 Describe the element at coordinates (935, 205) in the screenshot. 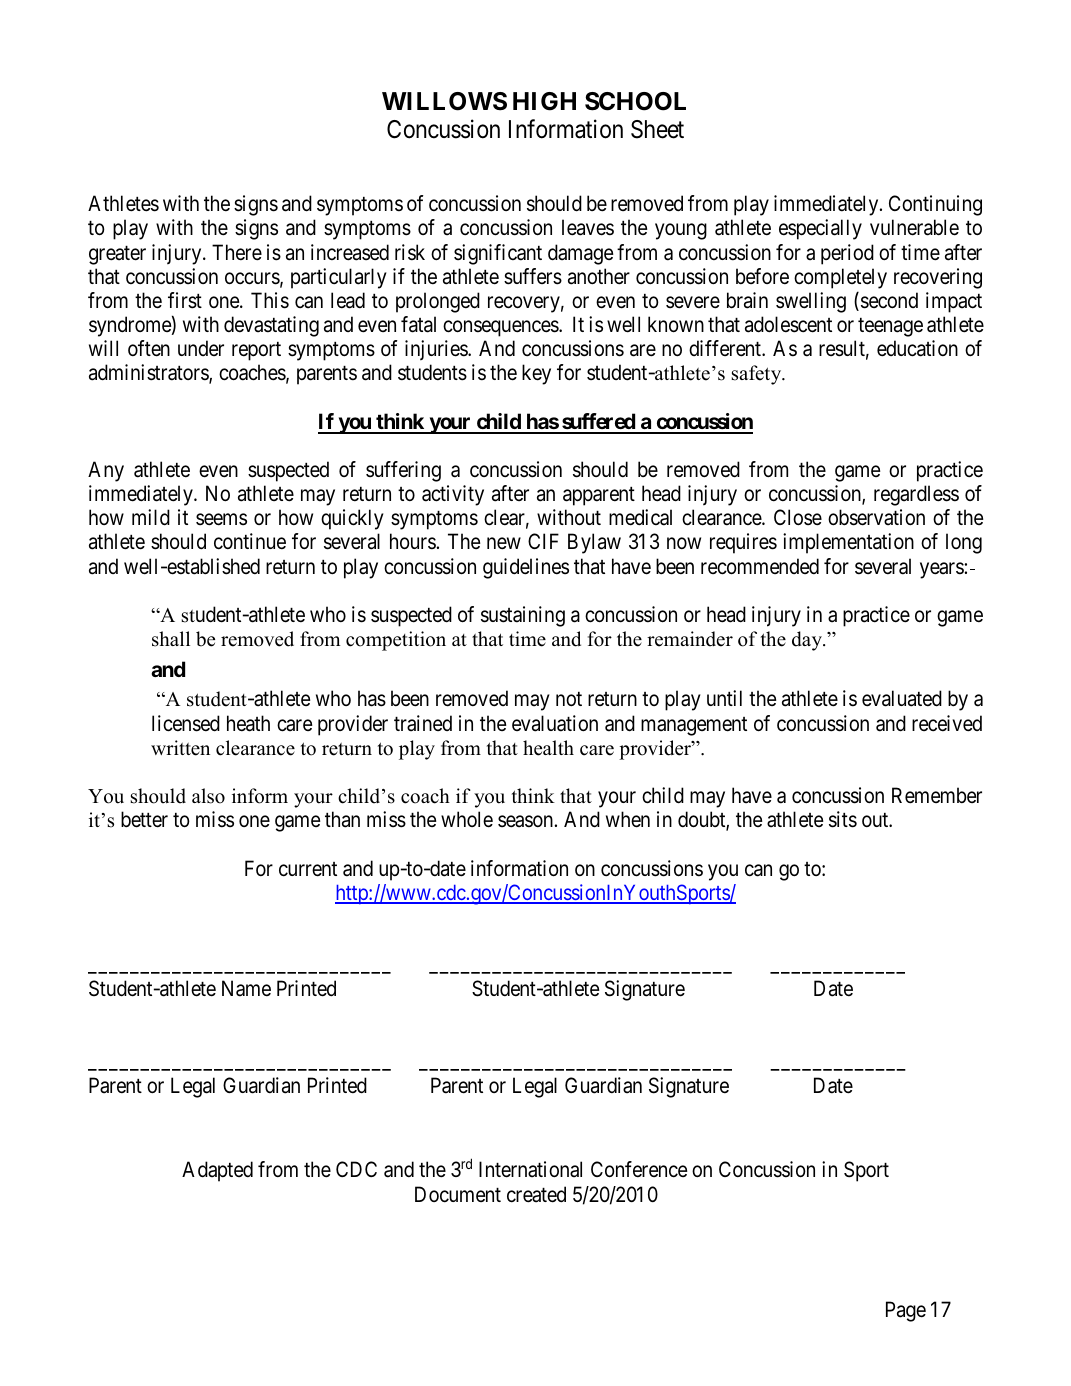

I see `Continuing` at that location.
